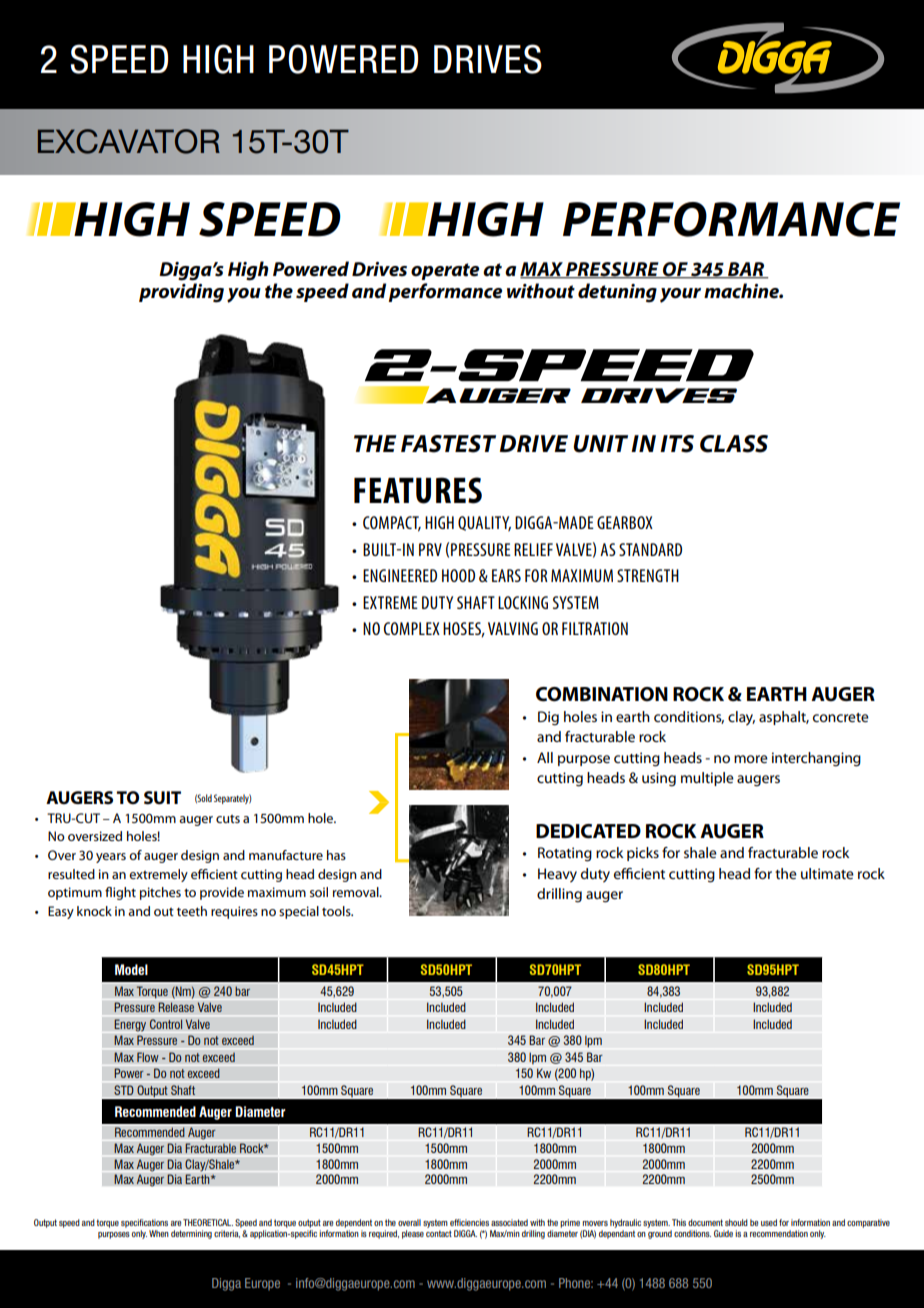 This image has height=1308, width=924. Describe the element at coordinates (181, 293) in the image. I see `providing` at that location.
